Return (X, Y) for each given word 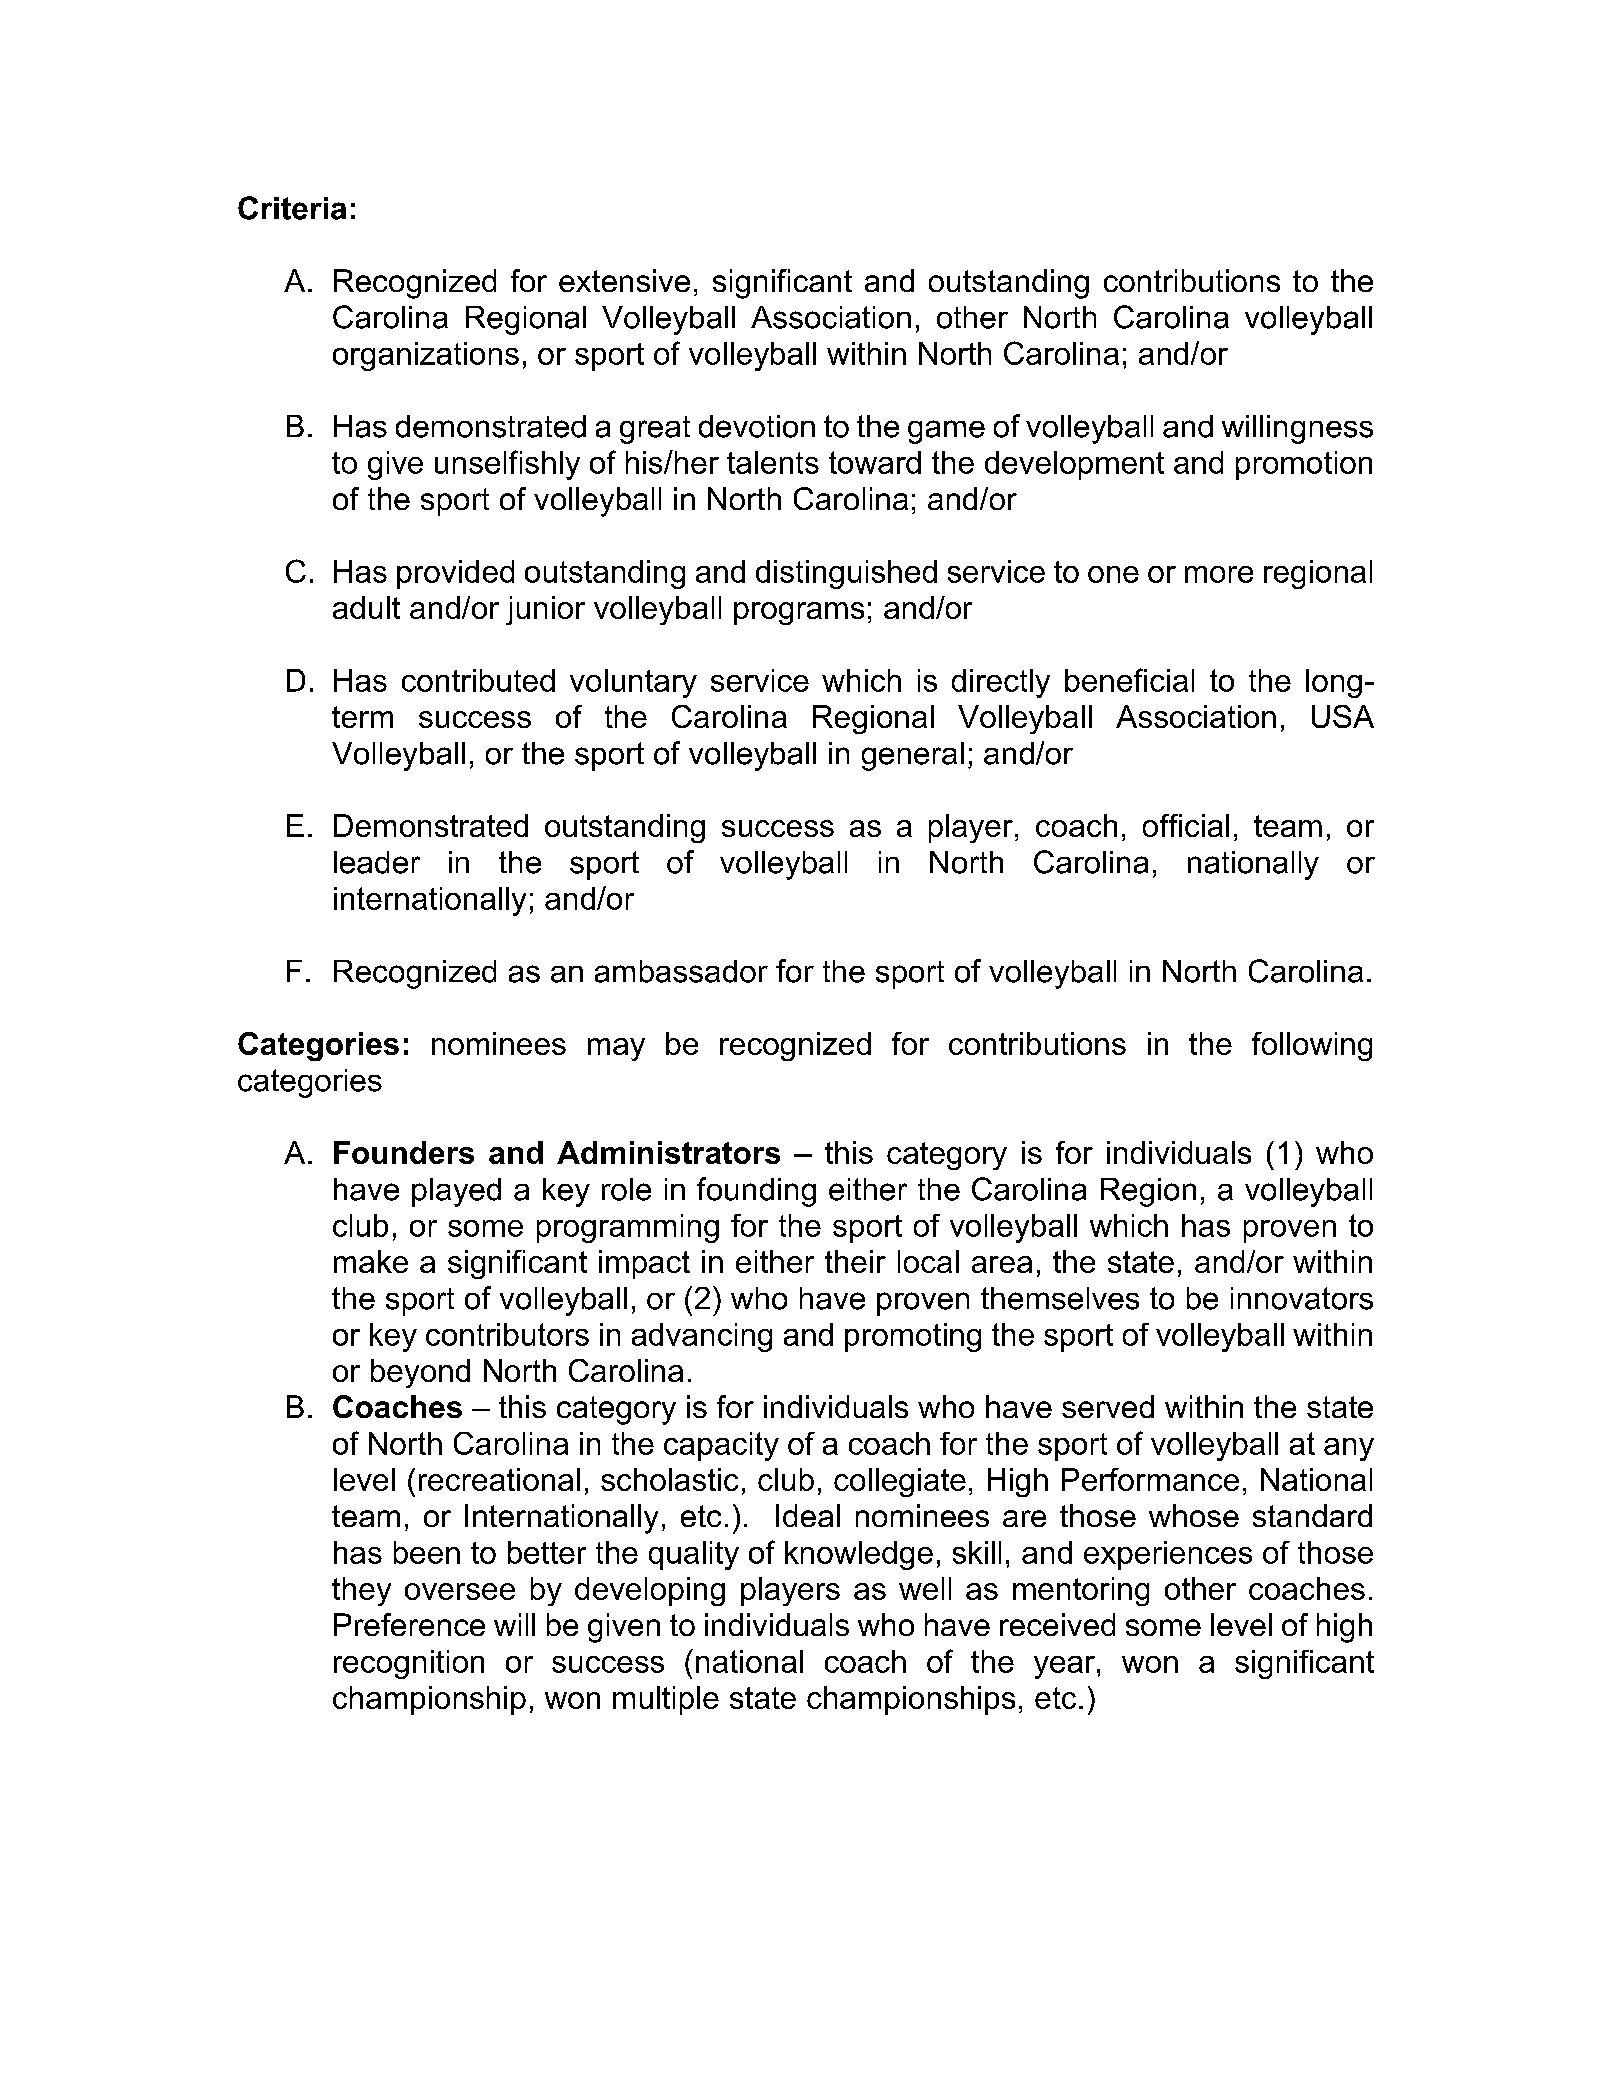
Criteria (292, 208)
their (855, 1261)
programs (799, 613)
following (1312, 1046)
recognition (409, 1664)
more (1219, 574)
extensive (624, 280)
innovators (1302, 1298)
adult (366, 607)
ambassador (681, 971)
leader (377, 862)
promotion (1304, 465)
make (371, 1261)
